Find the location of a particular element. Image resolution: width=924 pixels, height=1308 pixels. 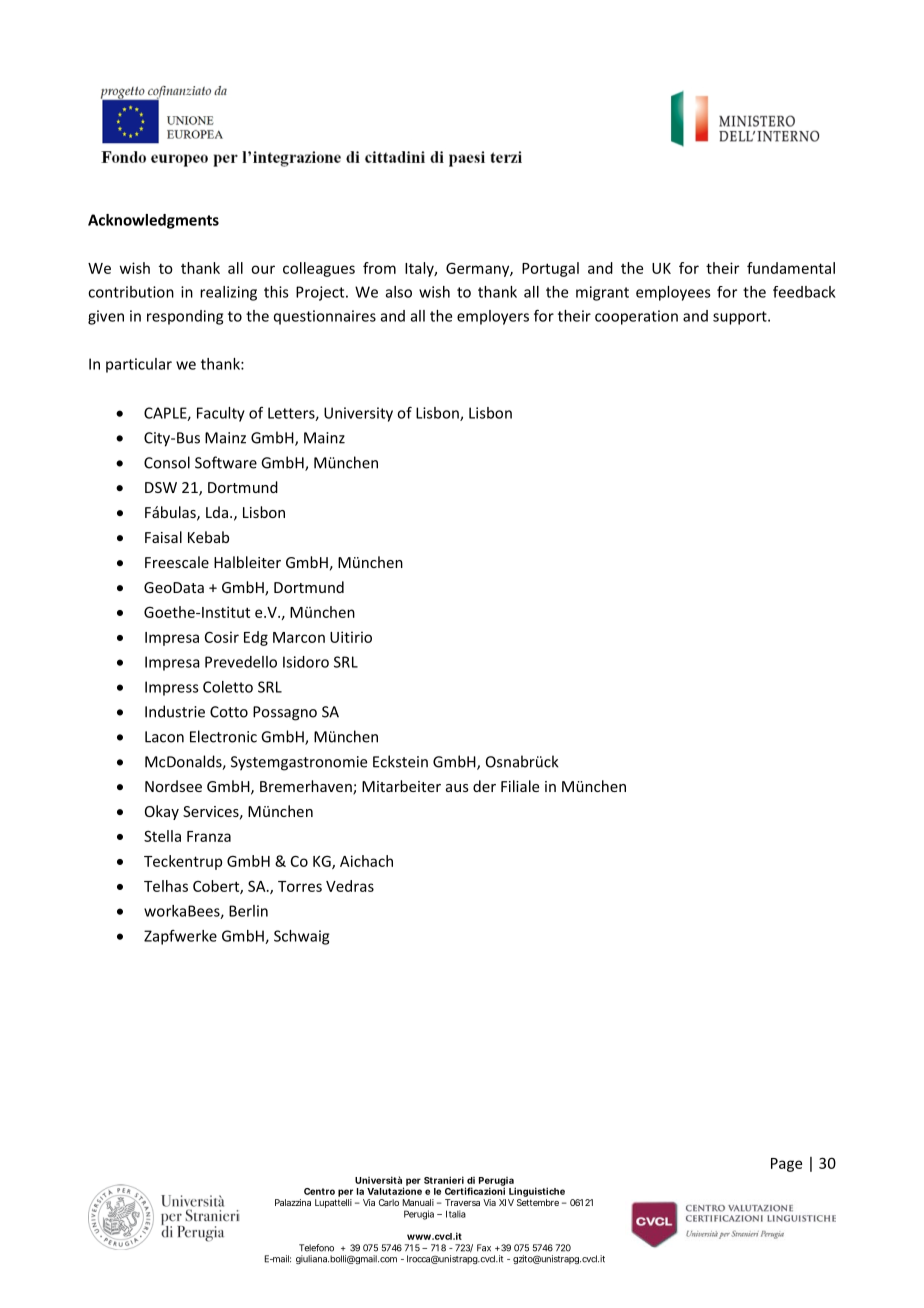

Acknowledgments is located at coordinates (153, 221).
